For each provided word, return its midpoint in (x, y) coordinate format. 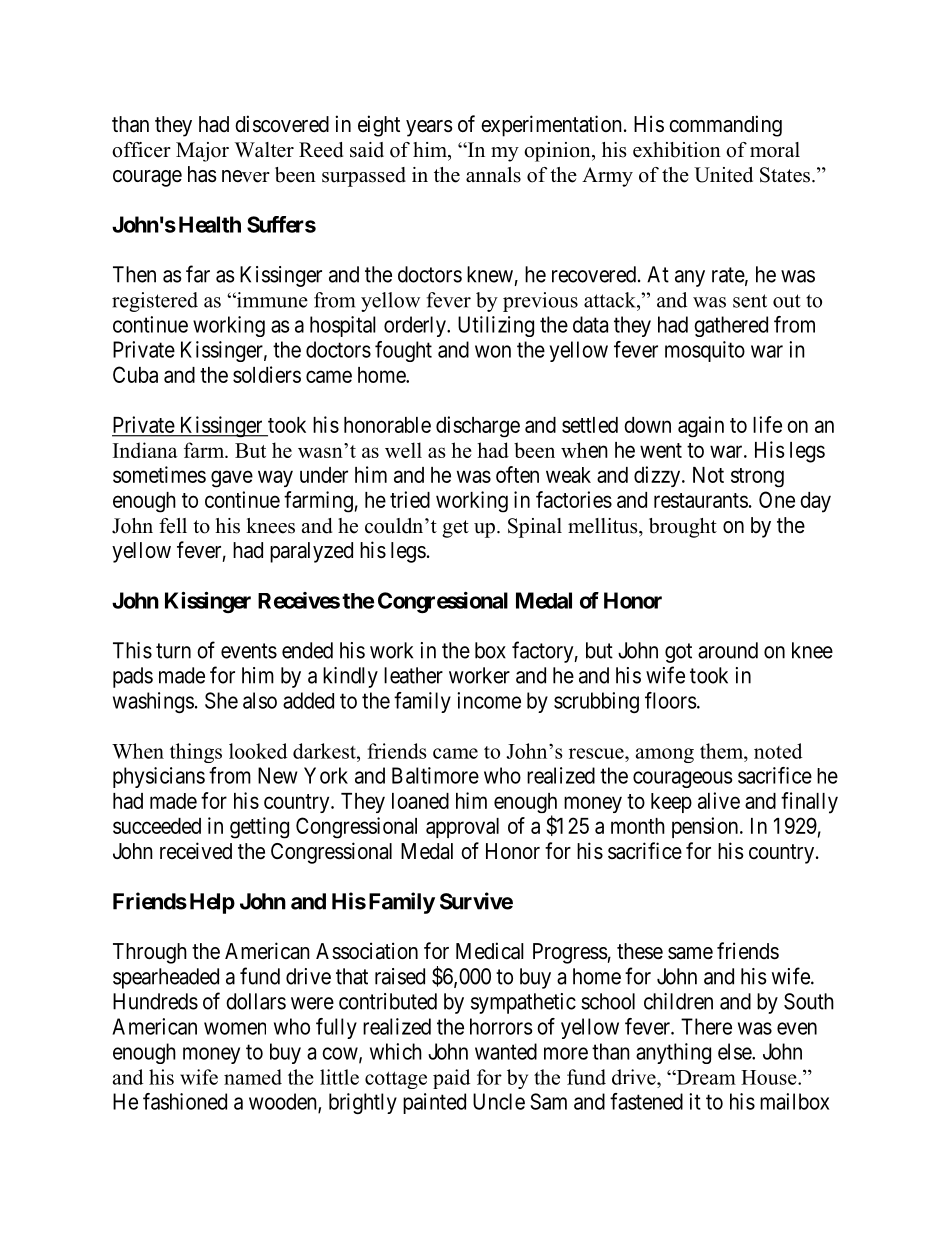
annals (493, 175)
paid (451, 1079)
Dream (705, 1077)
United (723, 175)
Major (202, 152)
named (253, 1077)
